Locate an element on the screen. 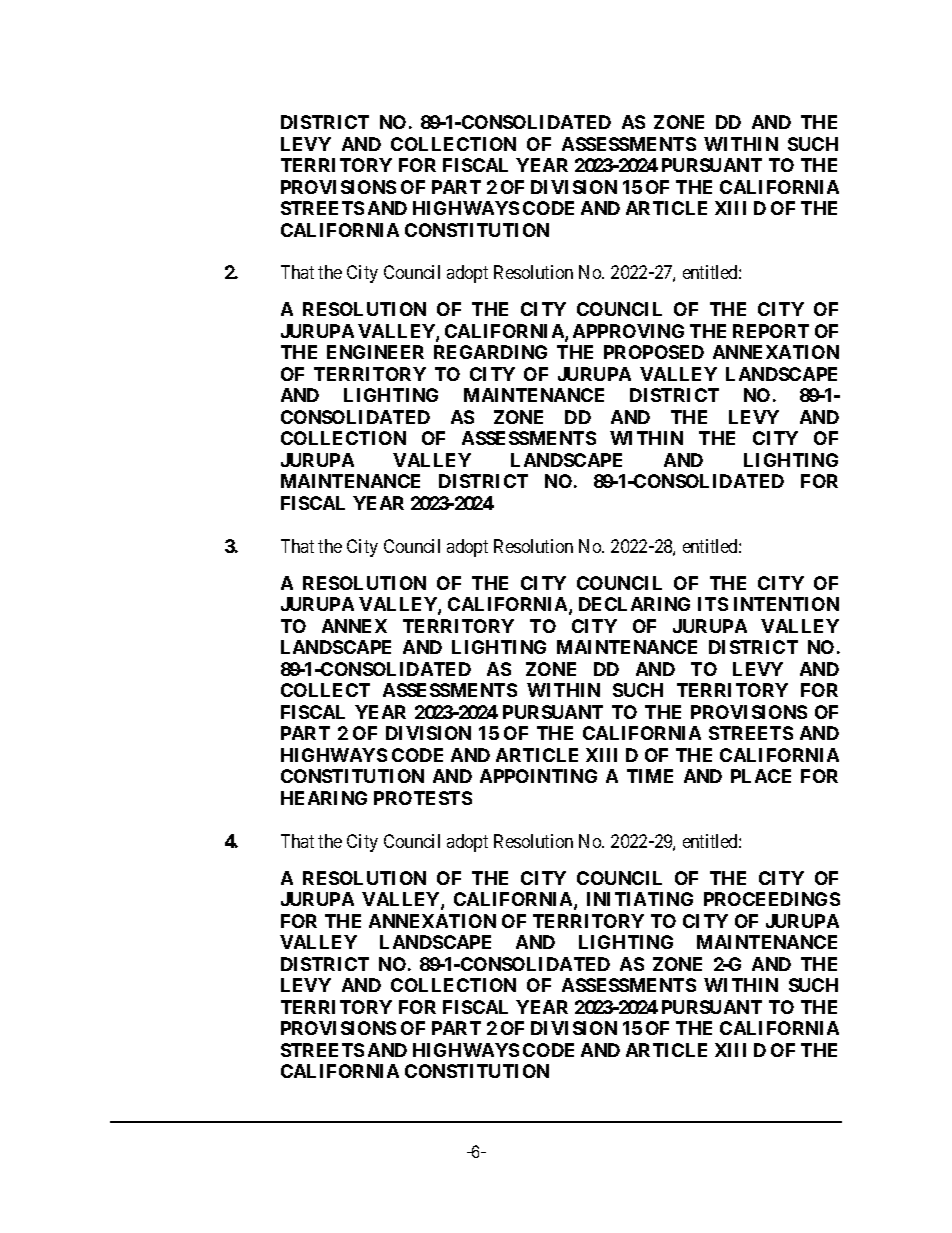 Image resolution: width=952 pixels, height=1233 pixels. TIME is located at coordinates (650, 776).
